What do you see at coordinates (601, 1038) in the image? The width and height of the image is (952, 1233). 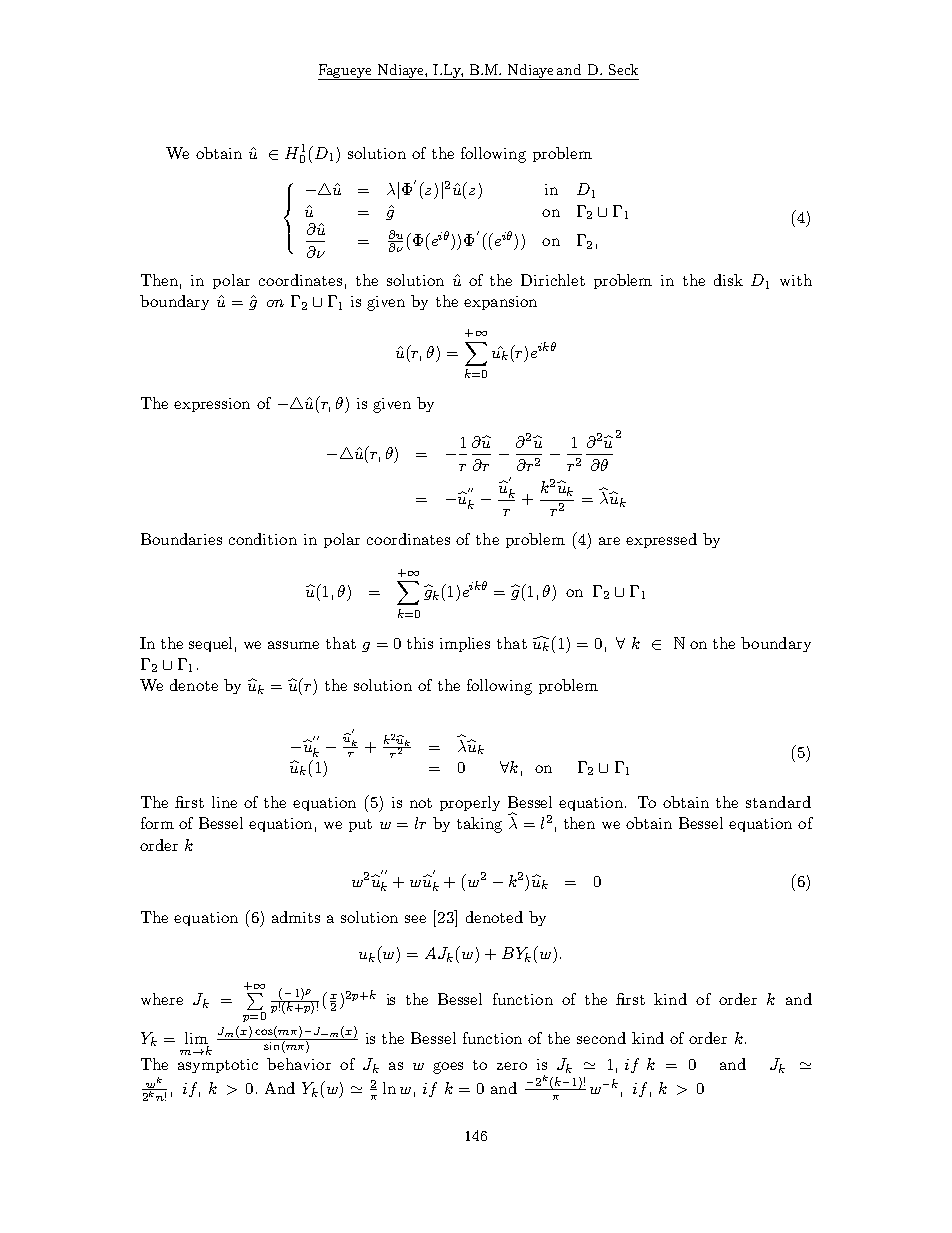 I see `second` at bounding box center [601, 1038].
